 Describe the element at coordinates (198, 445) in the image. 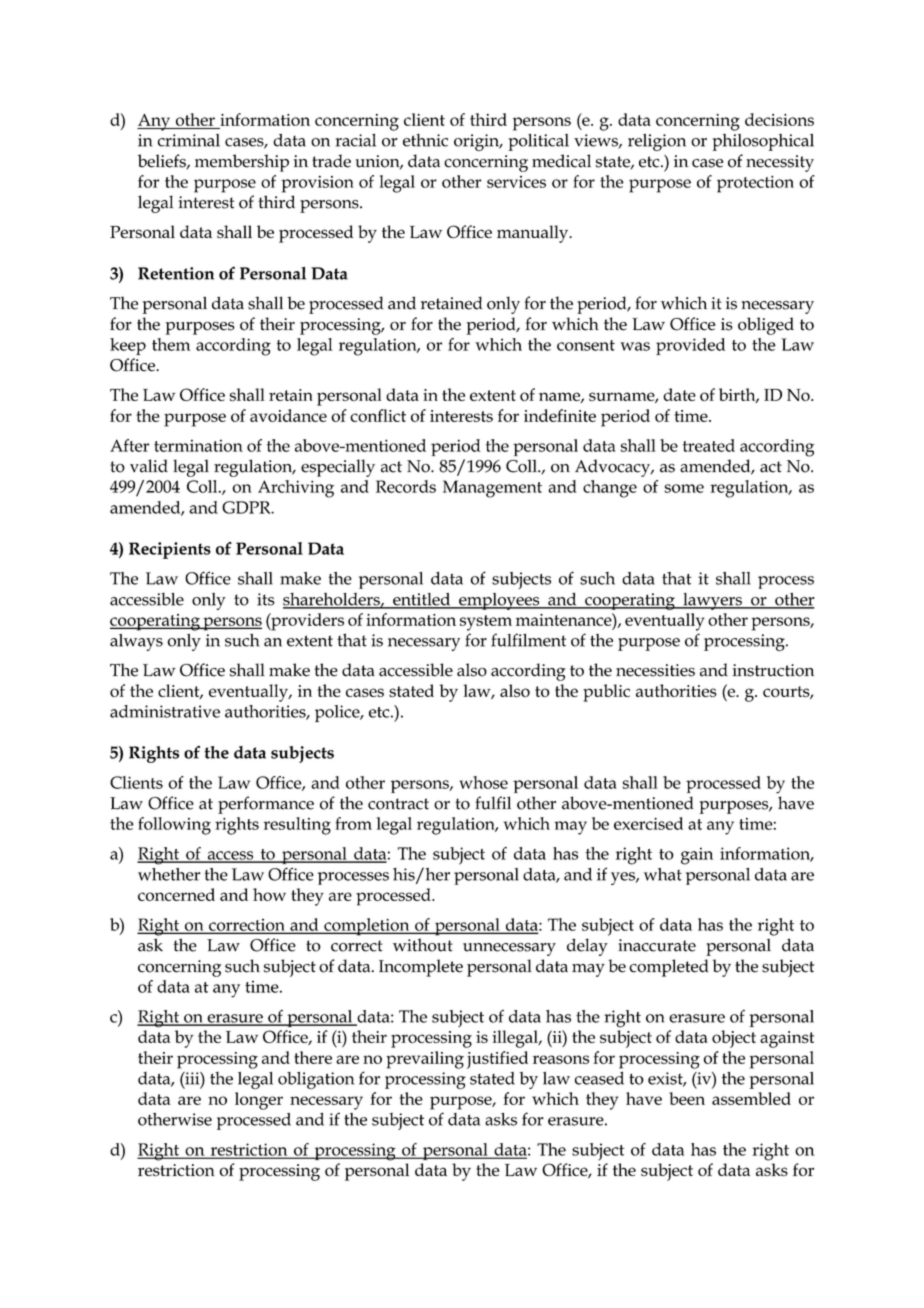

I see `termination` at that location.
